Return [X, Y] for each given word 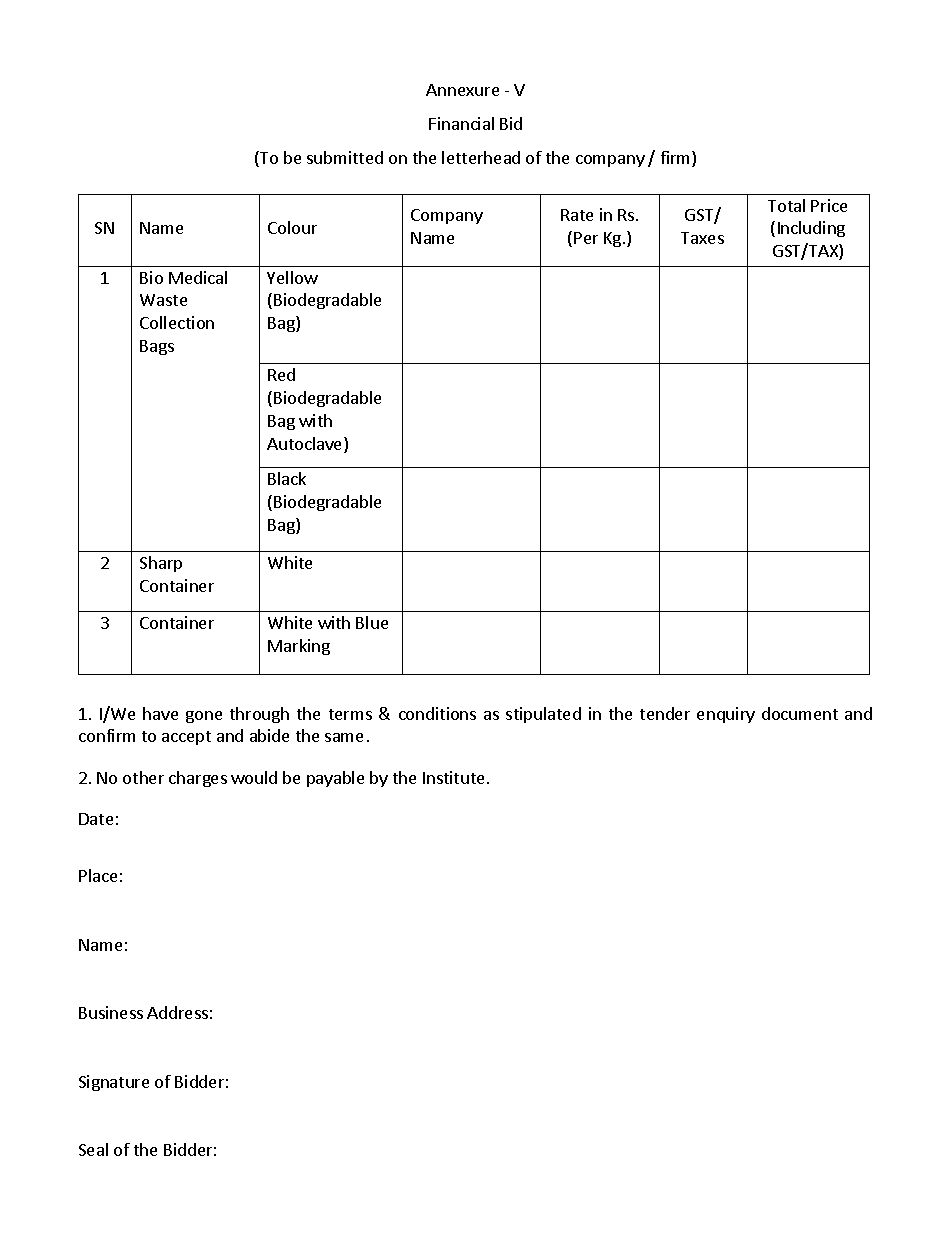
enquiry [726, 715]
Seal [93, 1149]
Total [786, 205]
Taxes [702, 238]
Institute [453, 777]
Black [287, 478]
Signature [114, 1083]
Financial [461, 123]
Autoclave [306, 445]
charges [198, 779]
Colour [292, 227]
